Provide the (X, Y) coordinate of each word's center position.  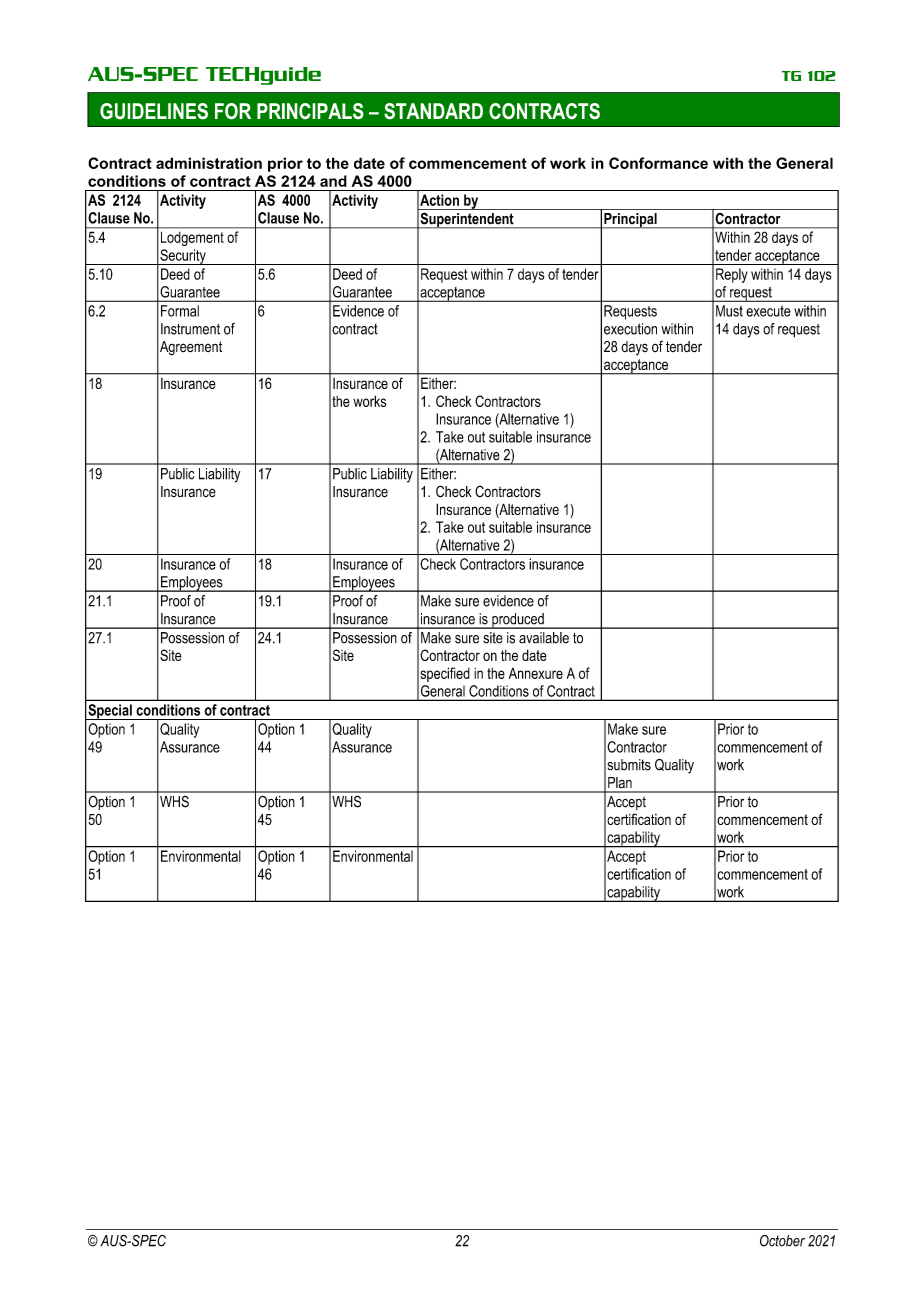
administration (209, 163)
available (544, 638)
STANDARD (433, 111)
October (782, 1241)
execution (630, 329)
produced (518, 621)
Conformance (658, 163)
